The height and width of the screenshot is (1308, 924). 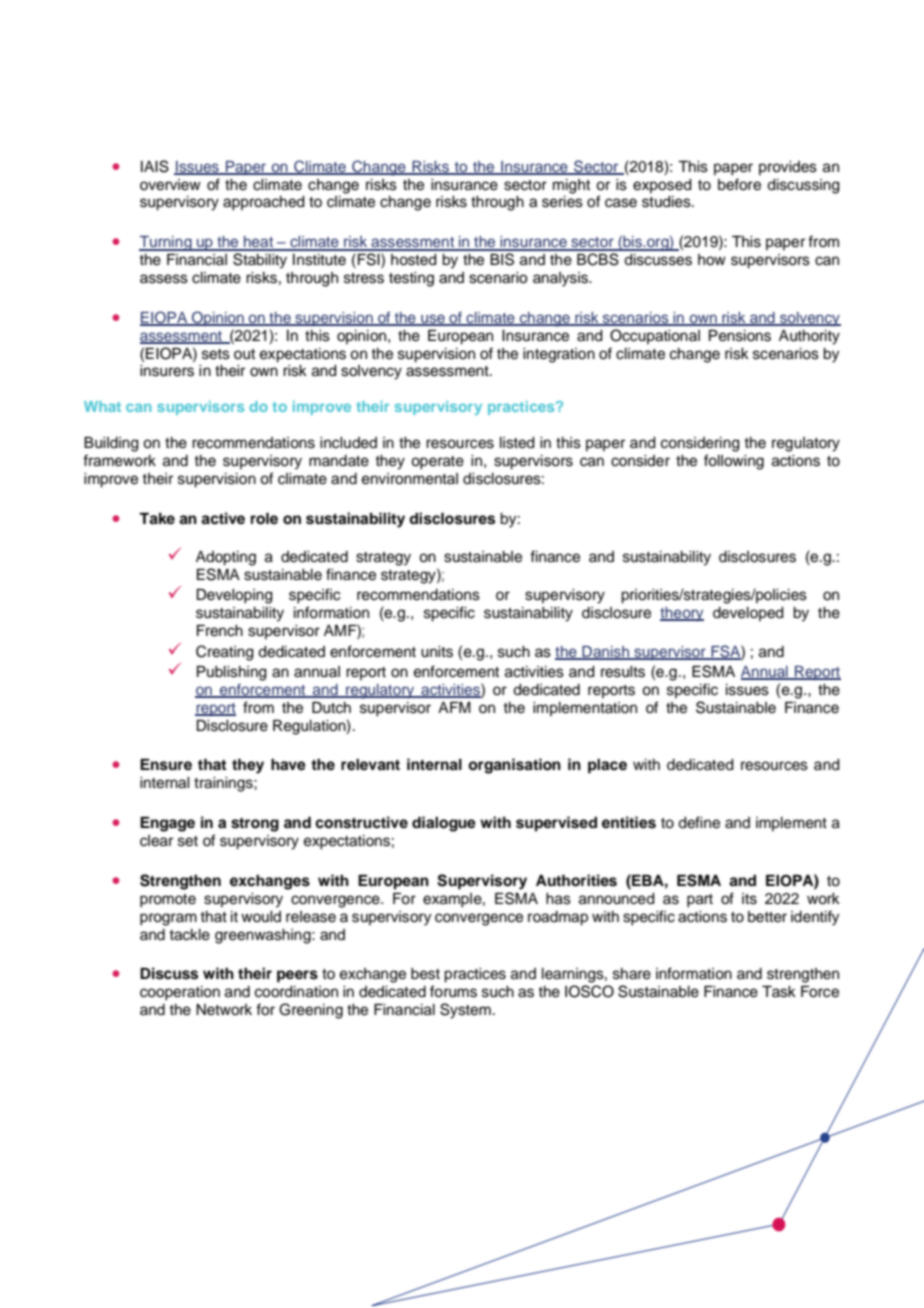 What do you see at coordinates (235, 596) in the screenshot?
I see `Developing` at bounding box center [235, 596].
